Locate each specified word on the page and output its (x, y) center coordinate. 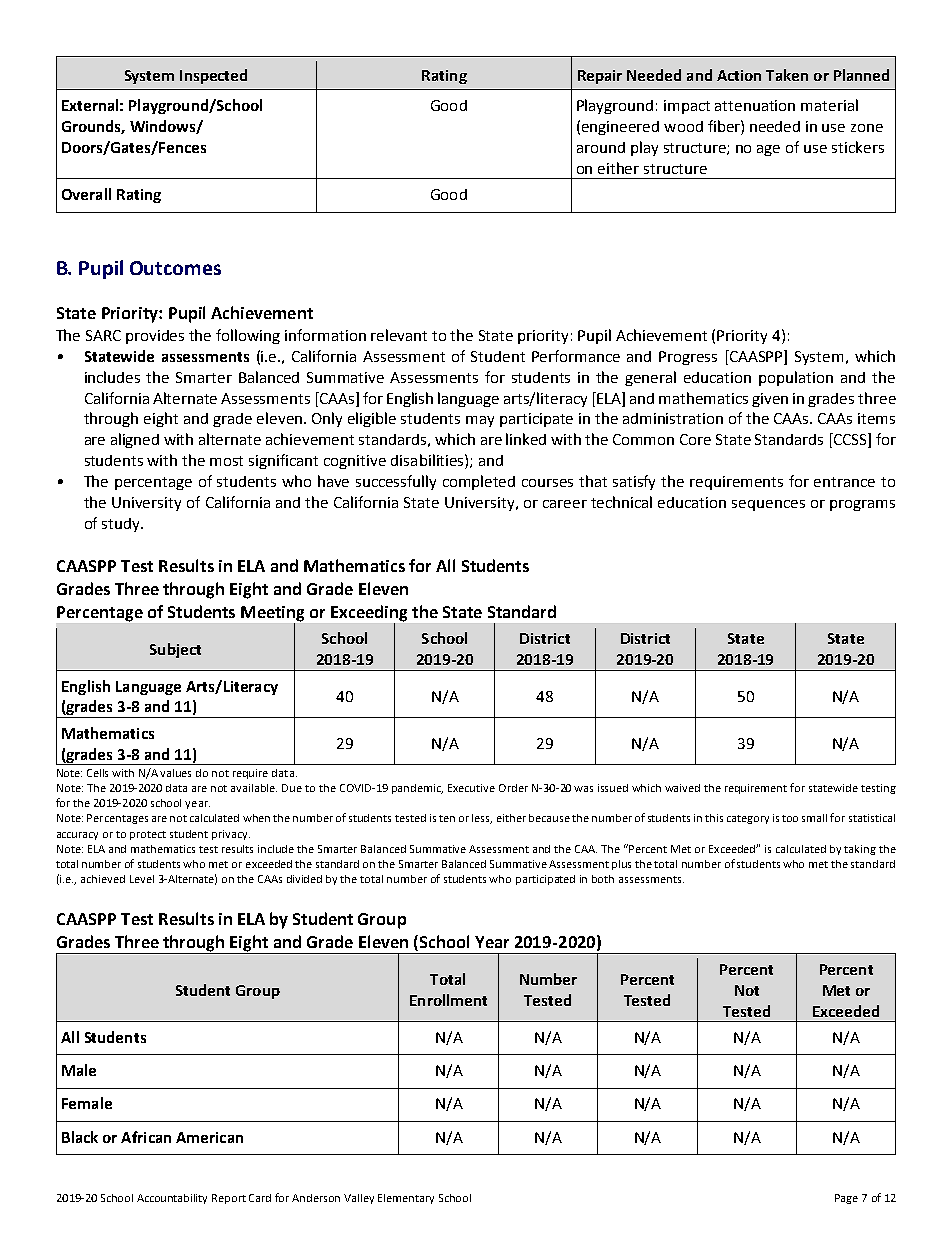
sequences (768, 505)
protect (148, 835)
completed (479, 482)
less (482, 819)
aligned (135, 440)
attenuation (755, 105)
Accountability (172, 1199)
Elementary (406, 1199)
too (790, 818)
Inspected (213, 76)
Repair (600, 77)
